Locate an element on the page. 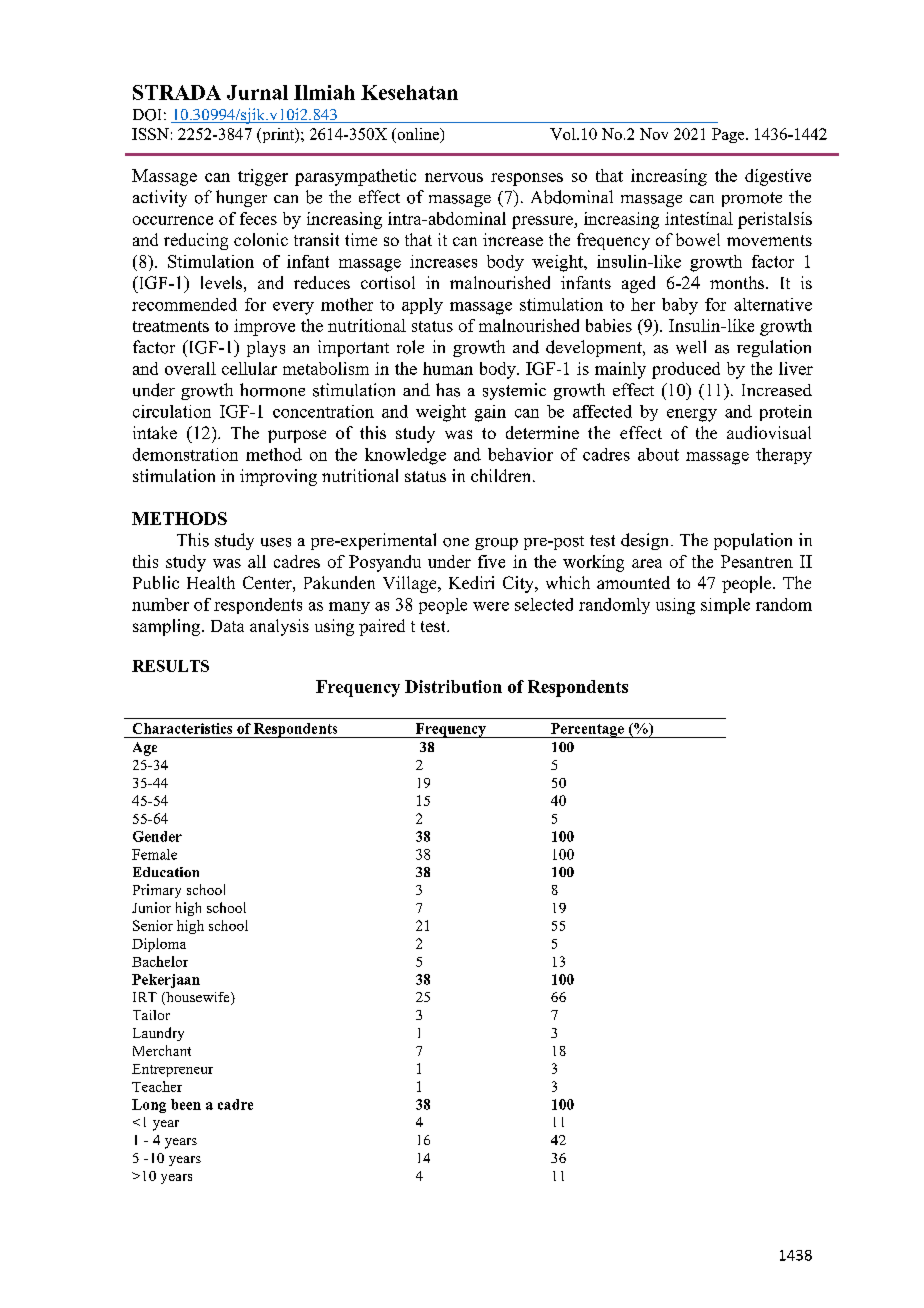  Characteristics is located at coordinates (182, 728).
